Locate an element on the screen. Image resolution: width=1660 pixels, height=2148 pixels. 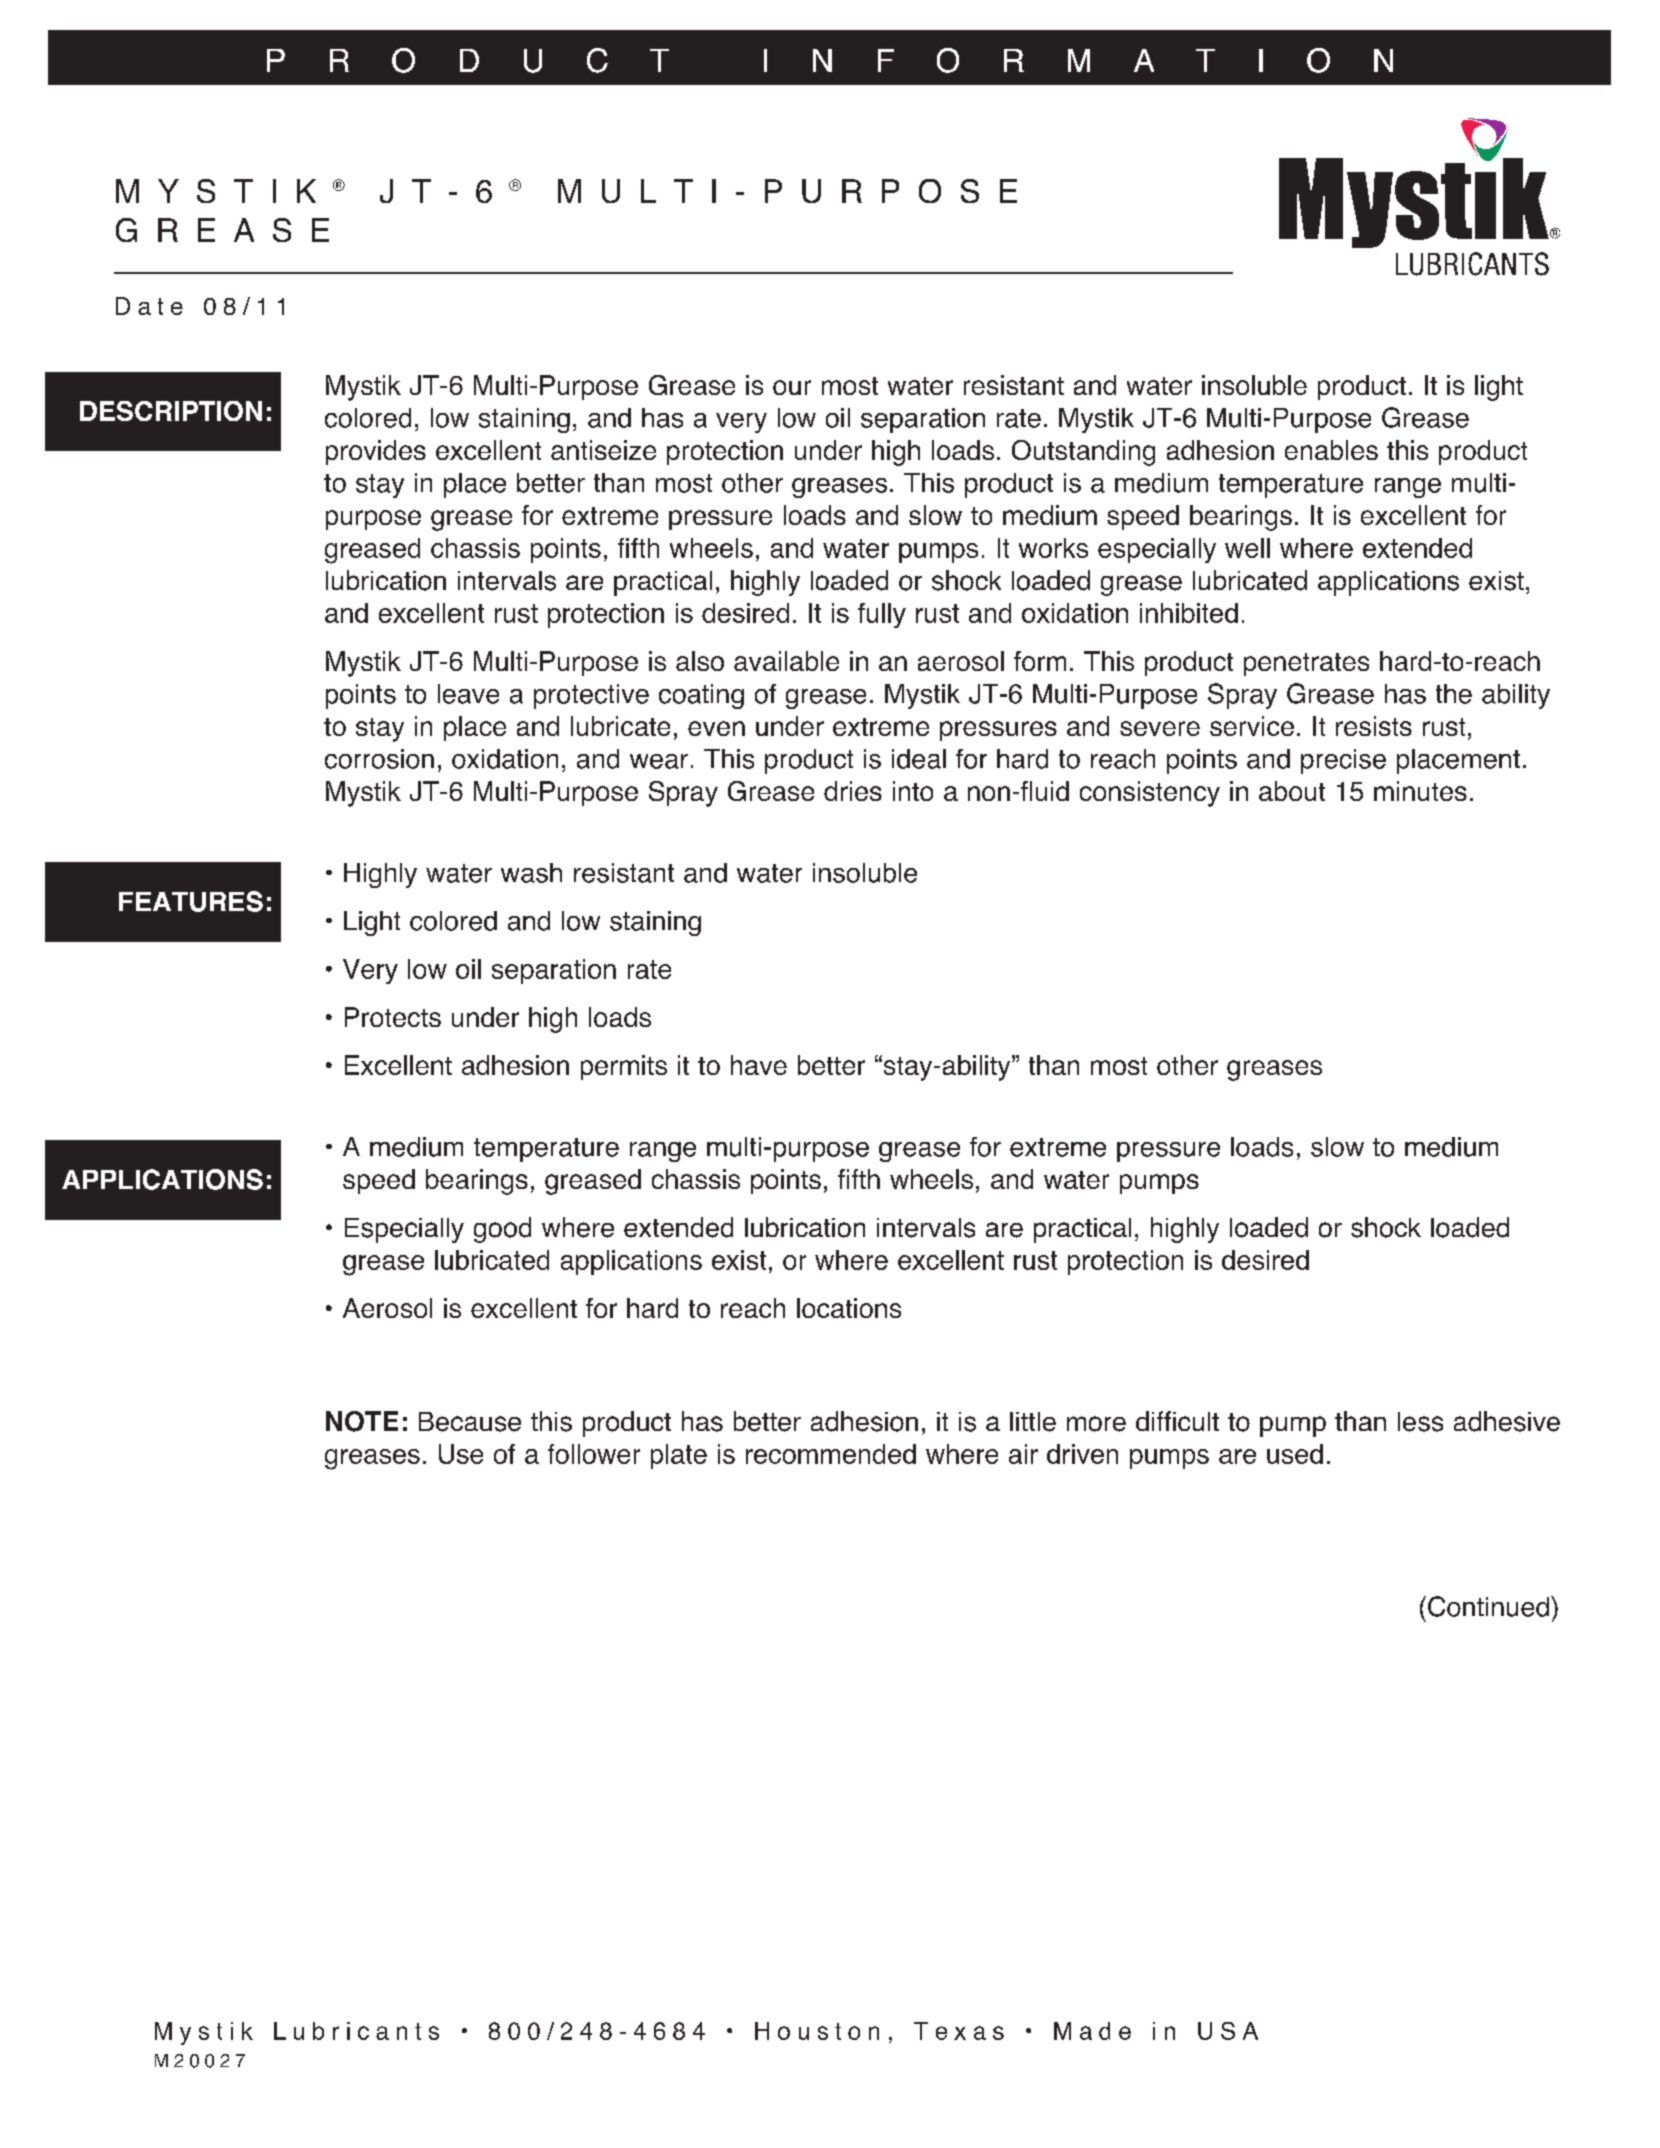
less is located at coordinates (1420, 1422).
